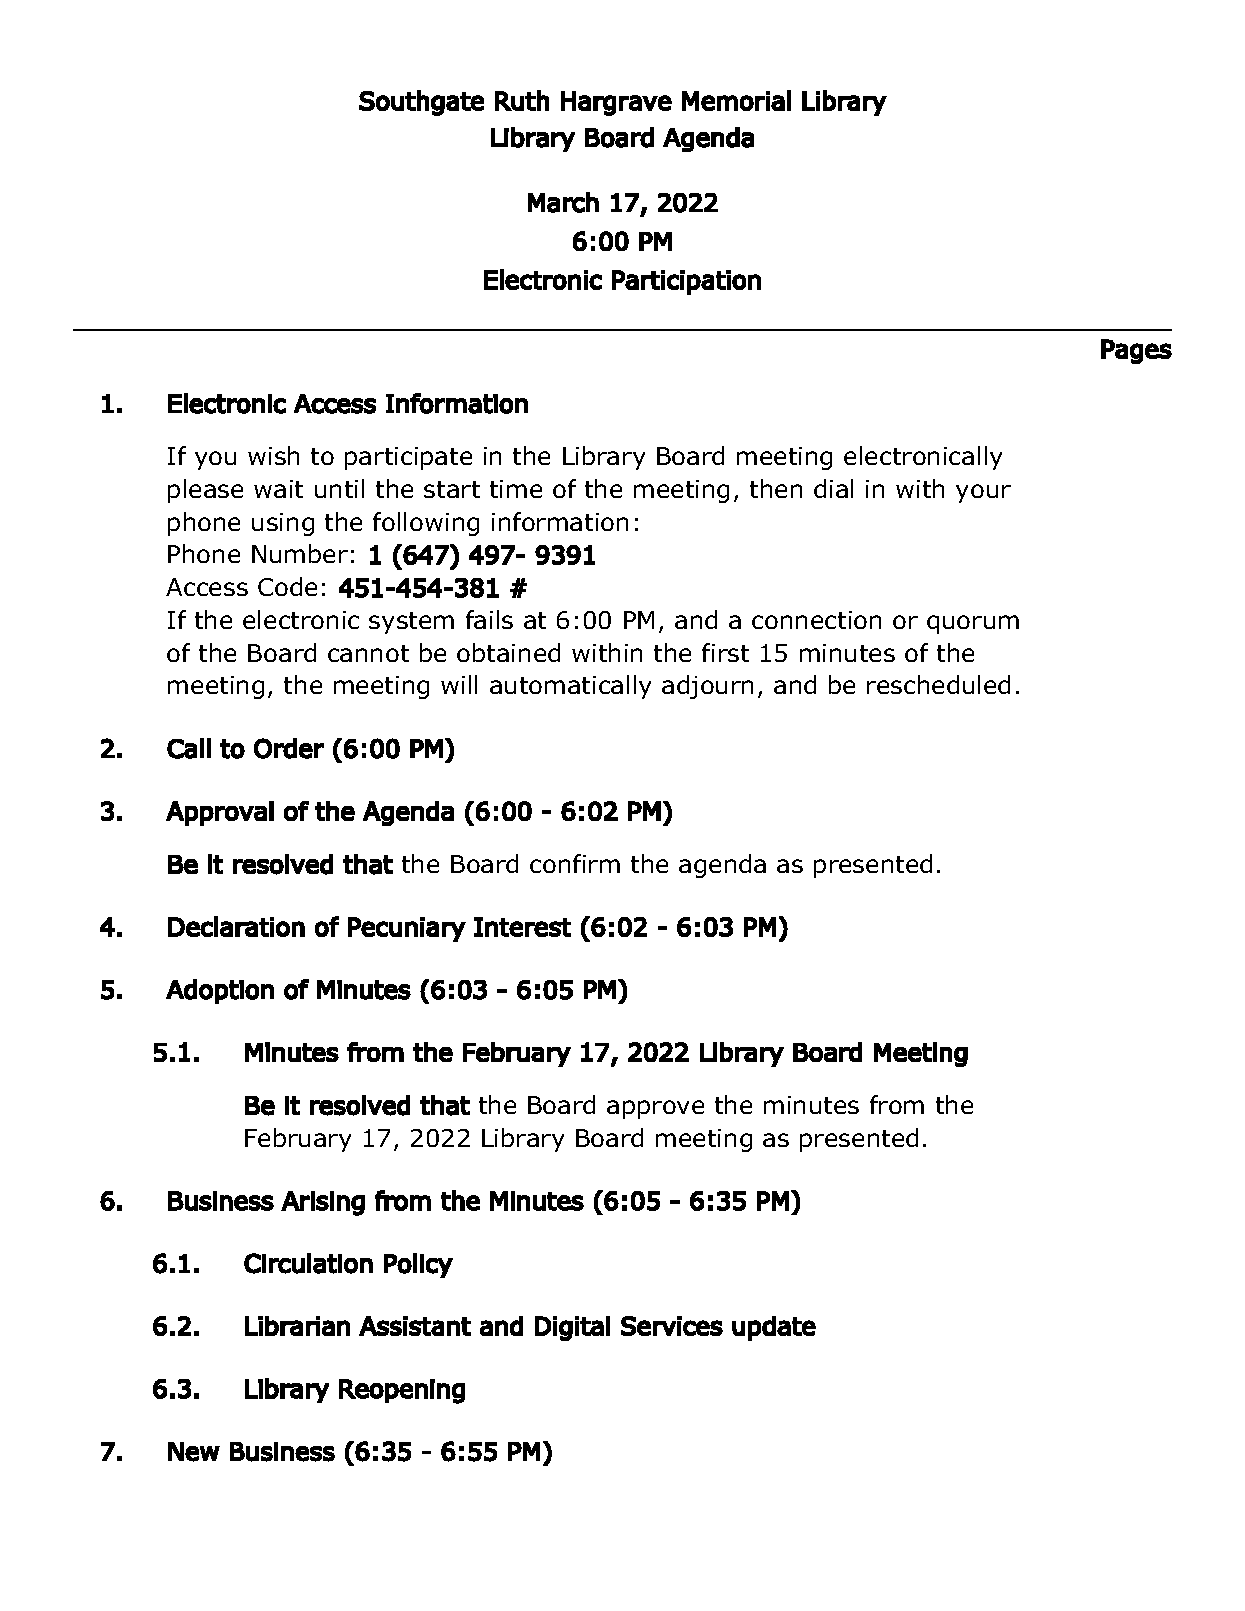 The width and height of the screenshot is (1245, 1611). What do you see at coordinates (616, 103) in the screenshot?
I see `Hargrave` at bounding box center [616, 103].
